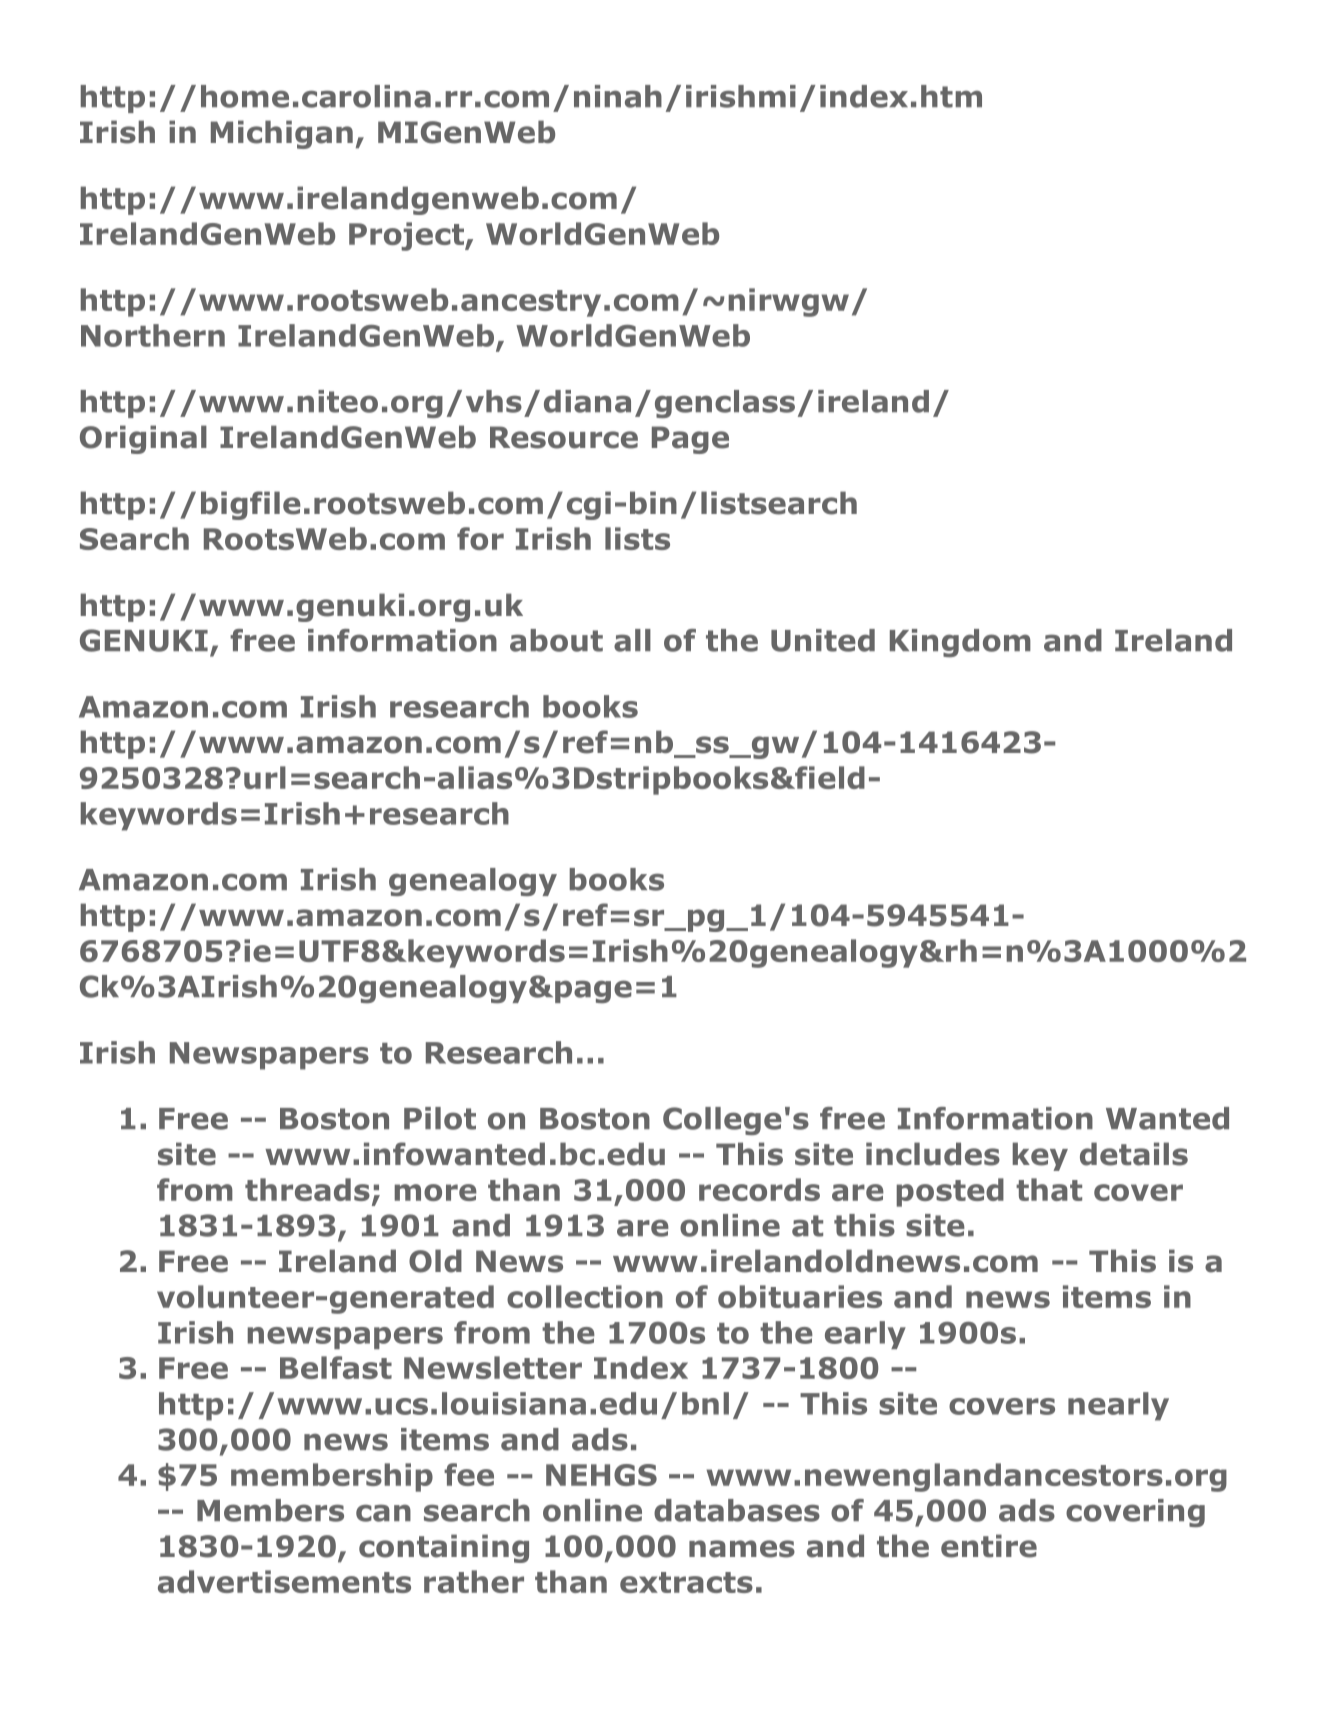  I want to click on Belfast, so click(336, 1367).
